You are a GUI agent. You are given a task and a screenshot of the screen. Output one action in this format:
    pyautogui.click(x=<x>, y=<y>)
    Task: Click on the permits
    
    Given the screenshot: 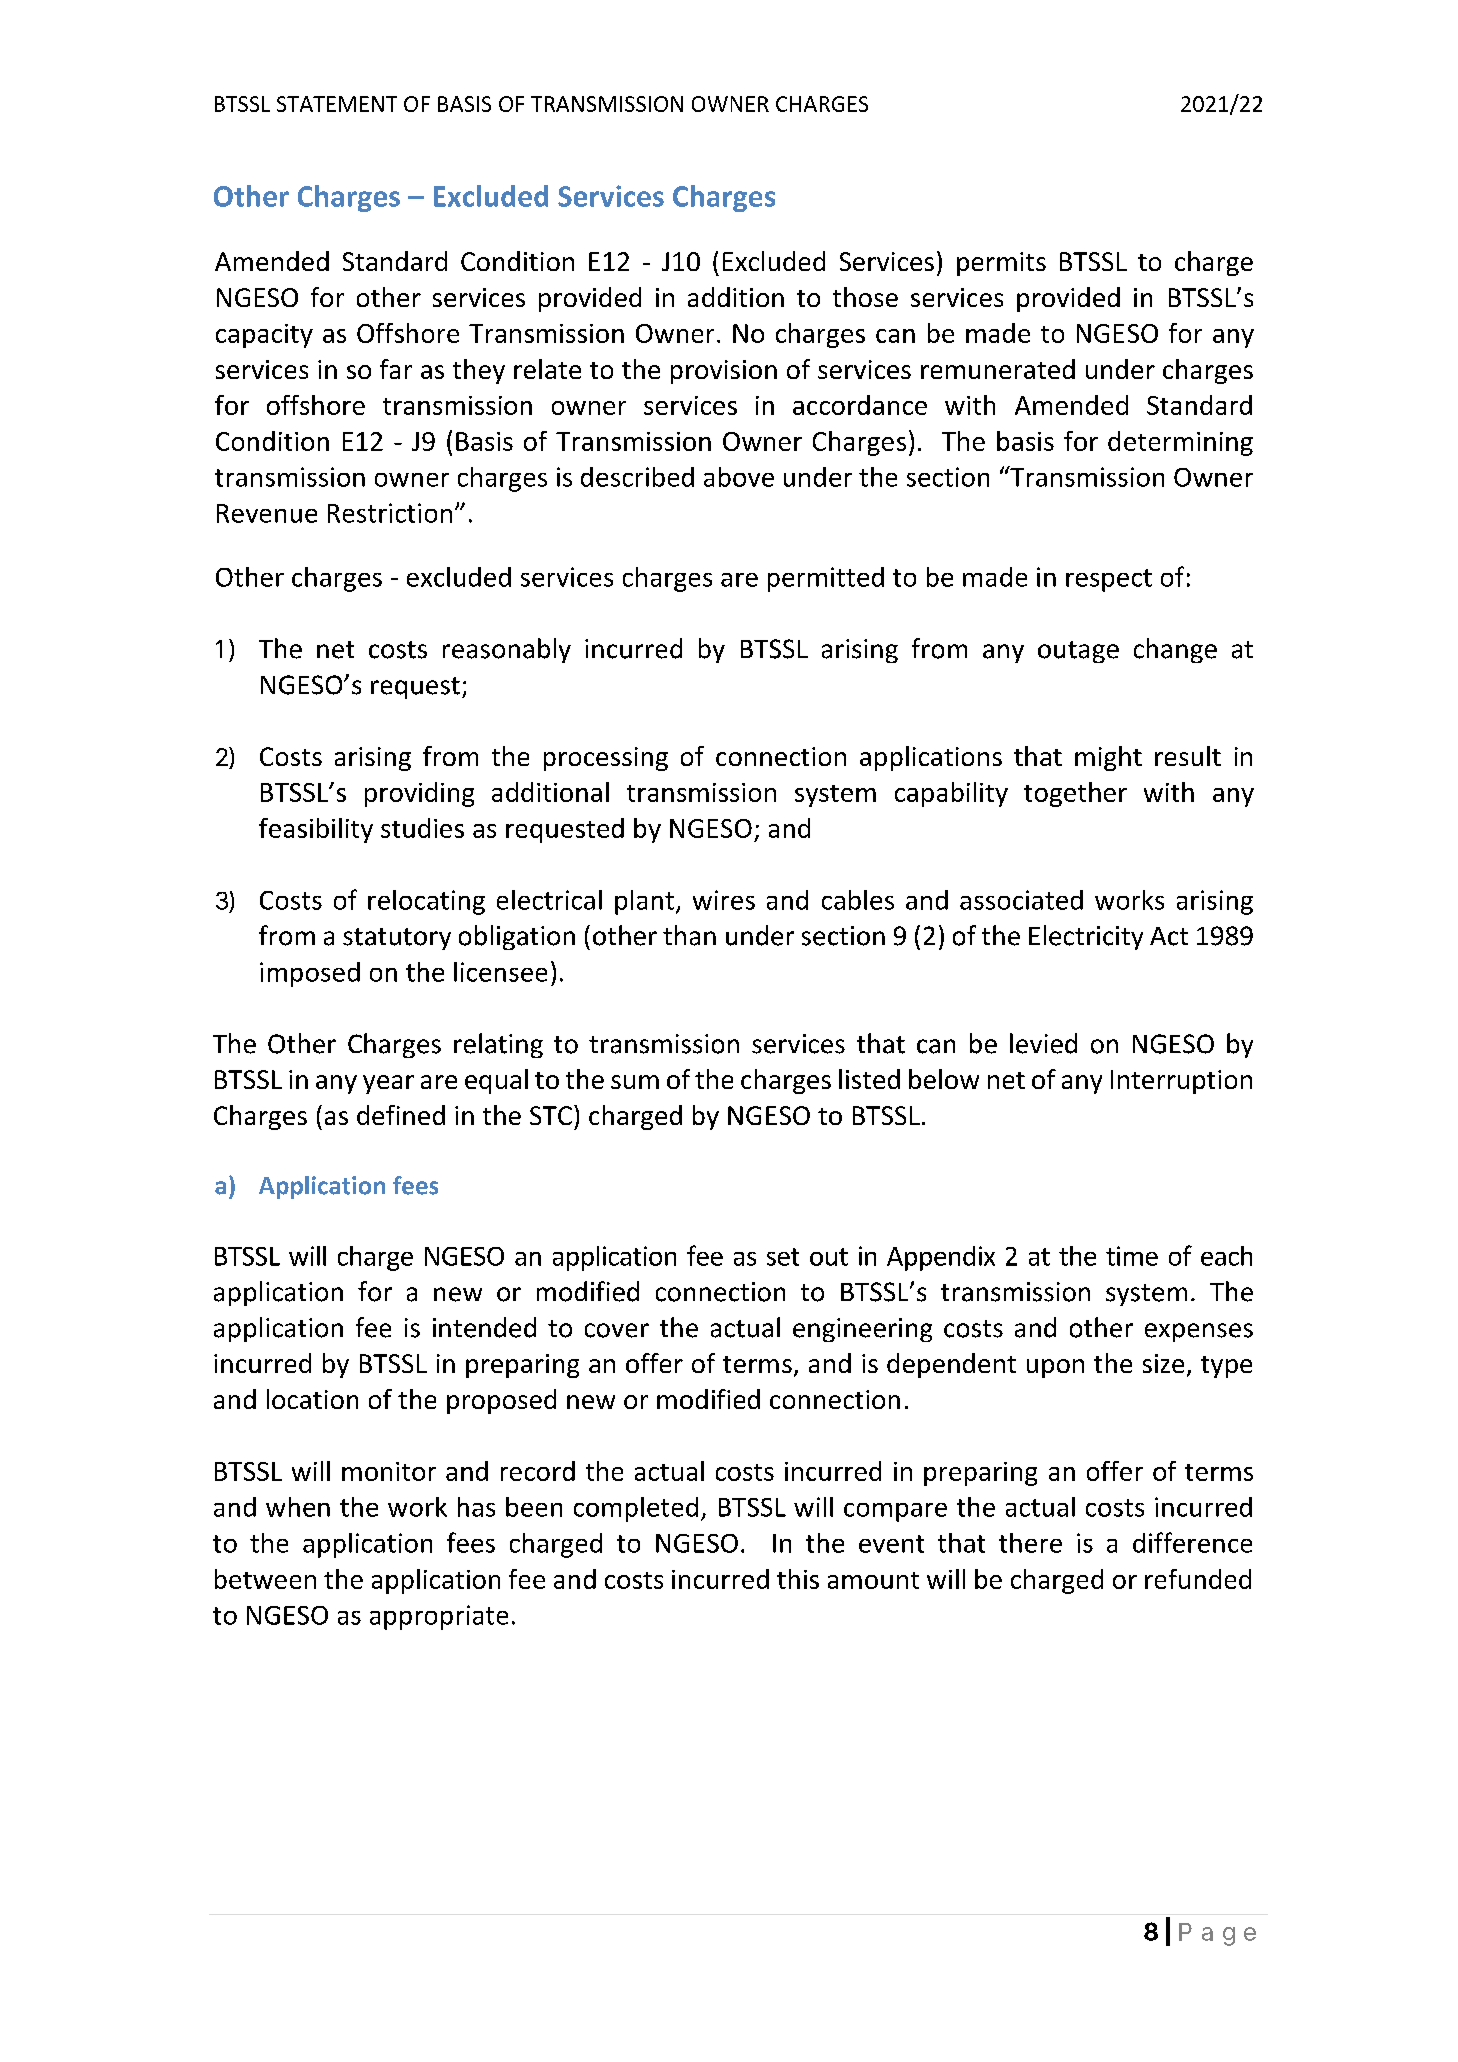 What is the action you would take?
    pyautogui.click(x=1001, y=264)
